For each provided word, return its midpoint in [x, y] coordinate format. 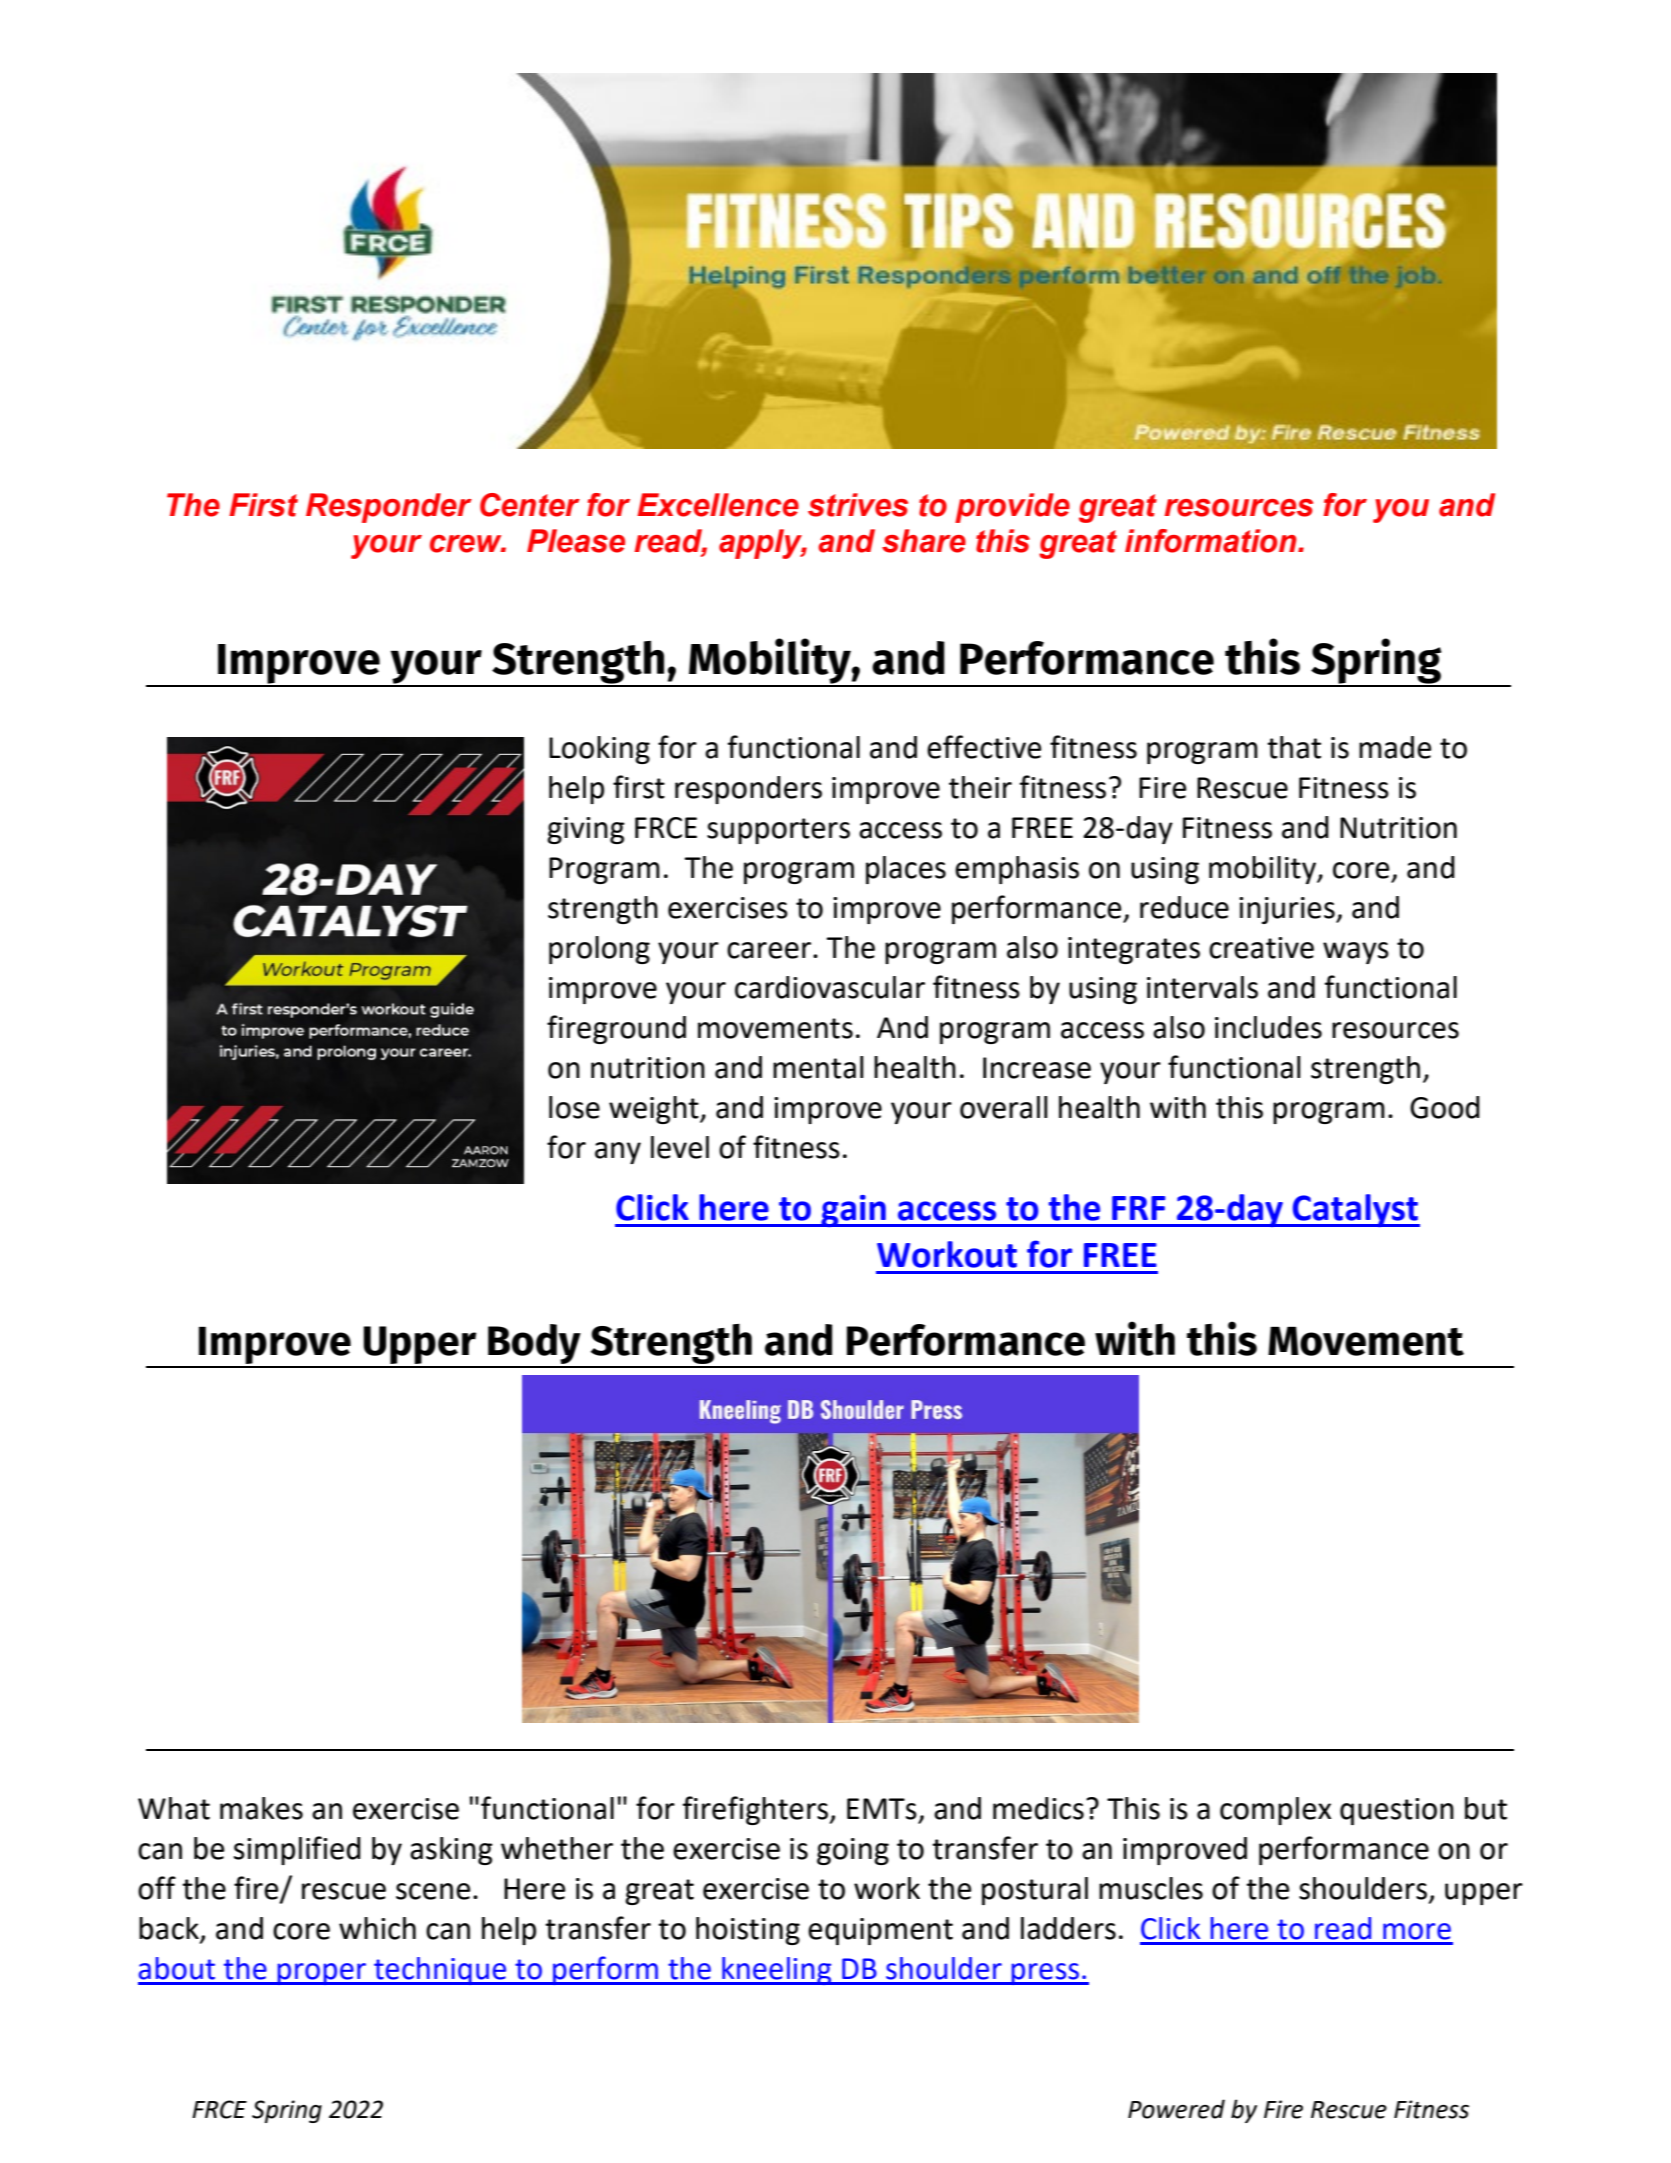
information [1212, 541]
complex [1275, 1811]
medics [1038, 1808]
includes [1268, 1027]
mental [818, 1067]
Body [534, 1345]
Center [530, 505]
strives [858, 505]
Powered [1176, 2109]
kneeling [777, 1971]
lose [574, 1107]
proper [322, 1974]
